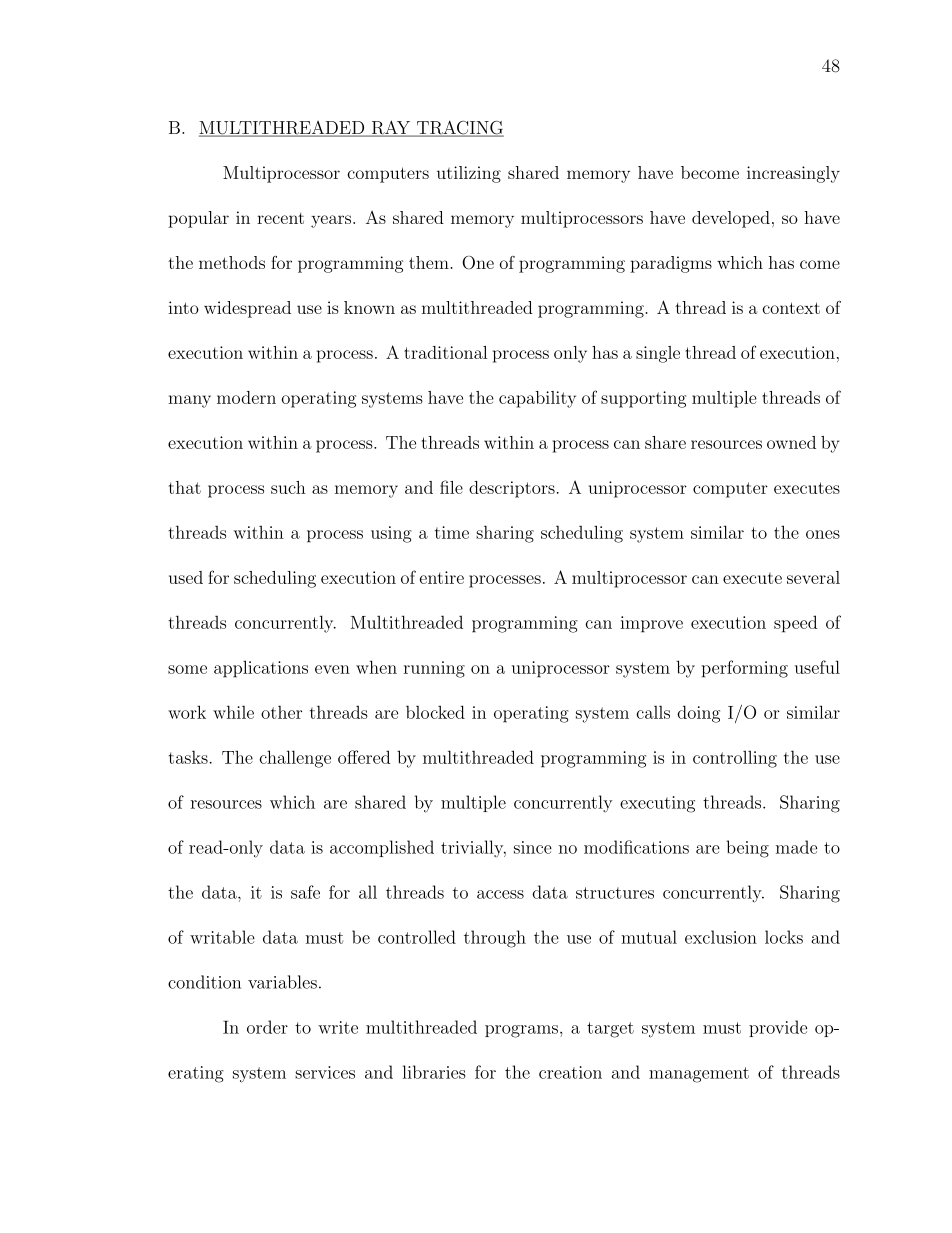 The width and height of the screenshot is (952, 1233). I want to click on programs, so click(521, 1031).
